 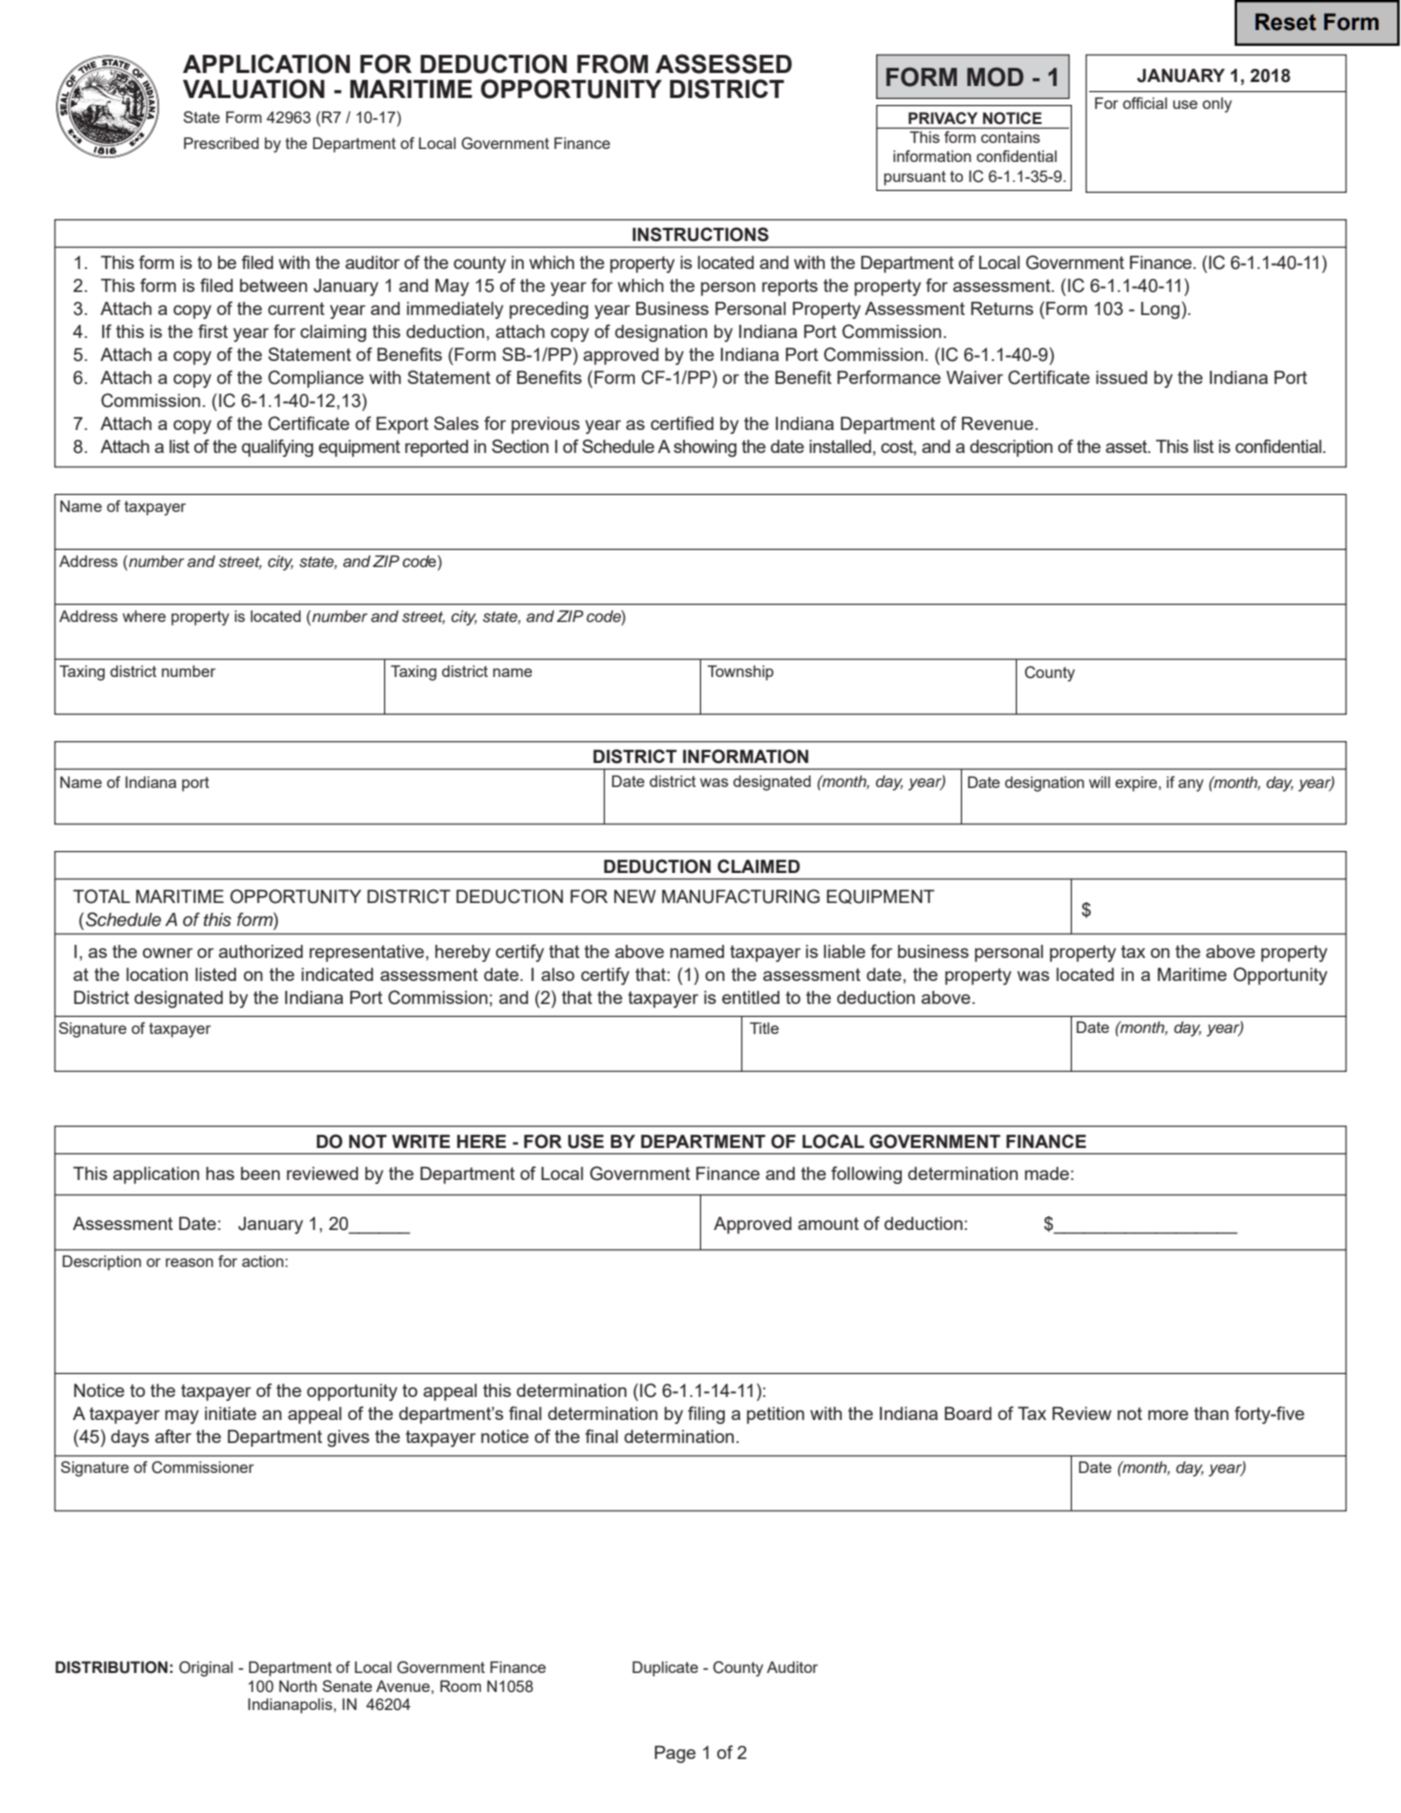 I want to click on qualifying, so click(x=277, y=448).
